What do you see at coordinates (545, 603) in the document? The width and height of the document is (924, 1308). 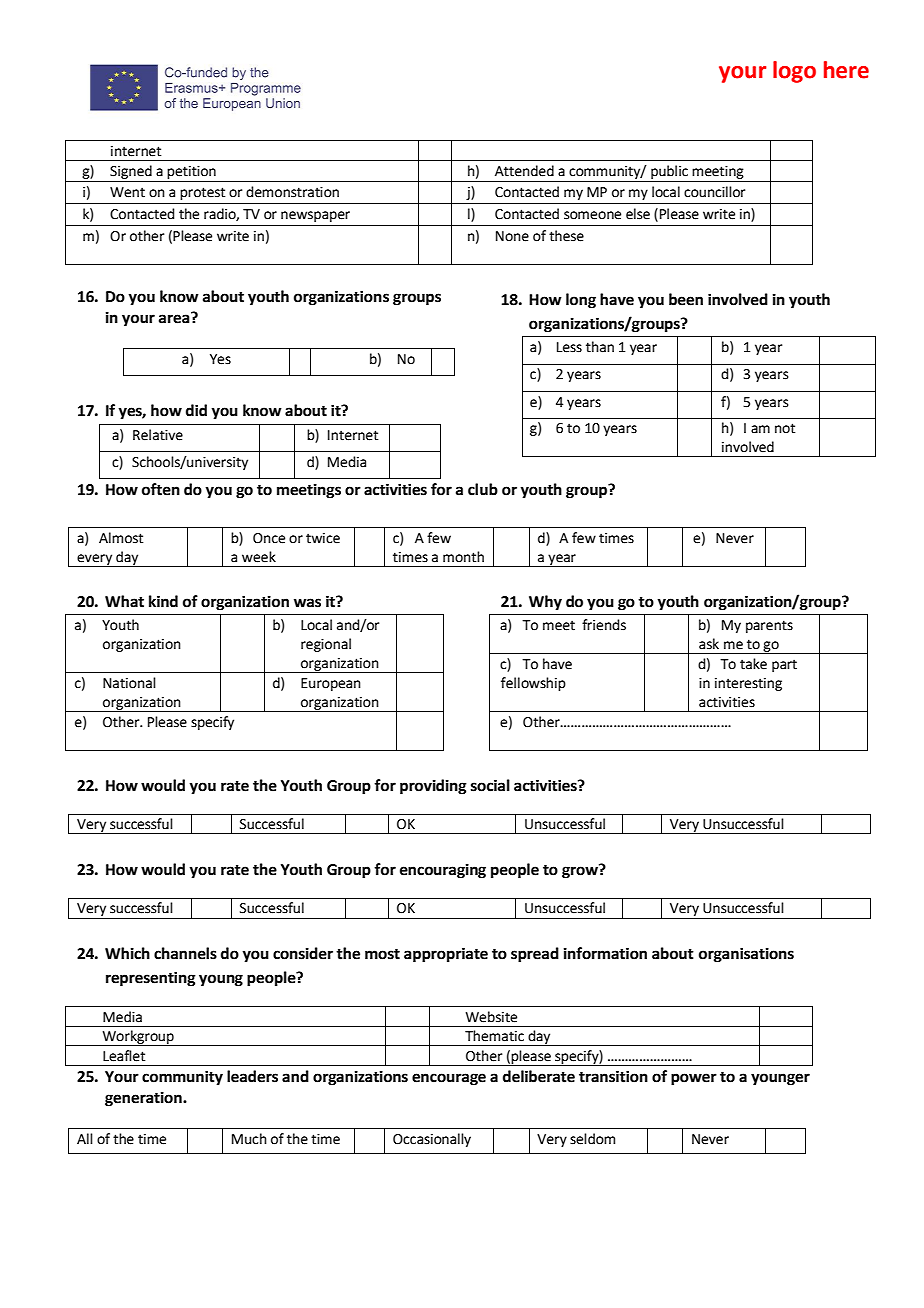 I see `Why` at bounding box center [545, 603].
